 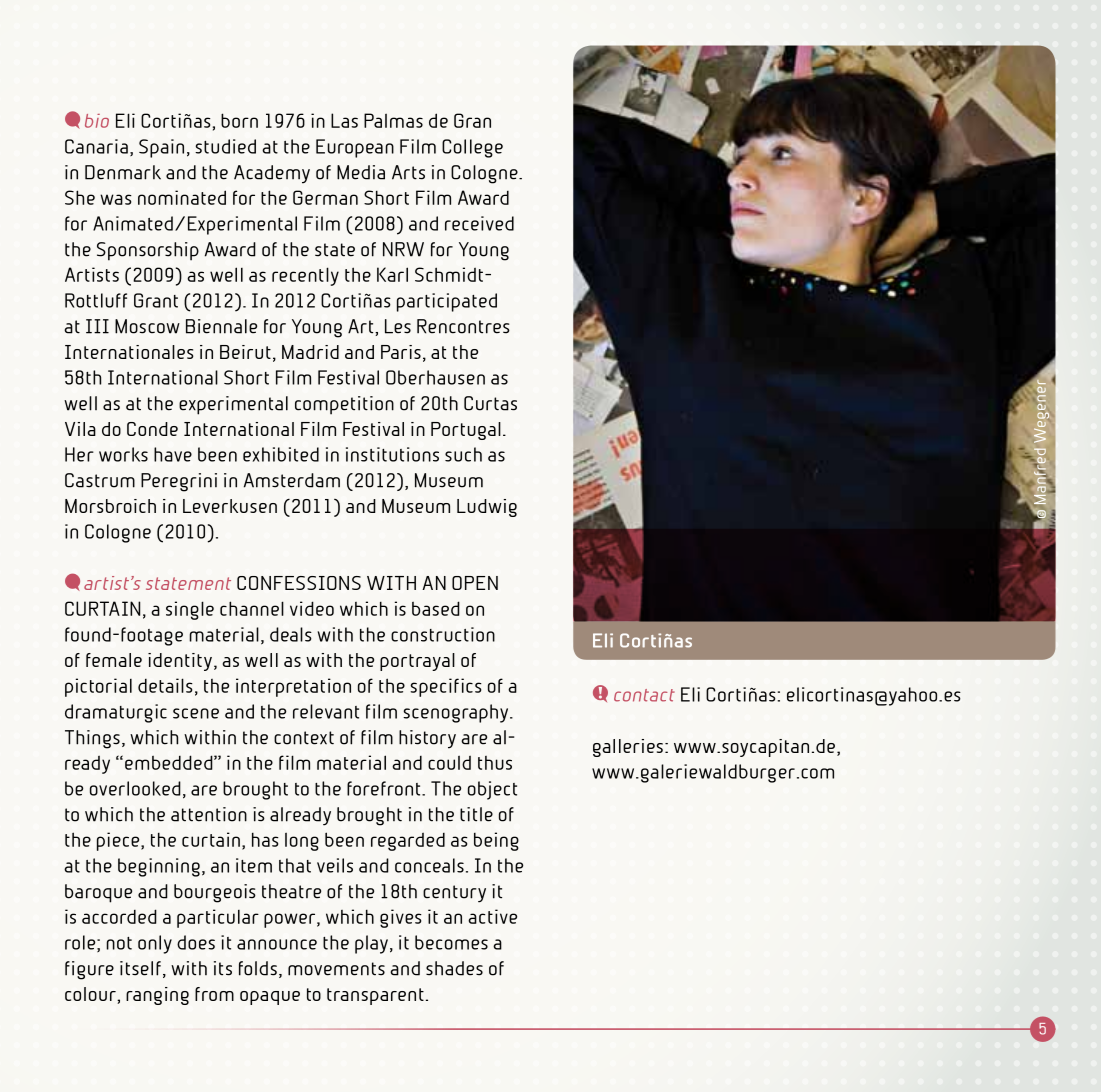 I want to click on European, so click(x=355, y=148).
